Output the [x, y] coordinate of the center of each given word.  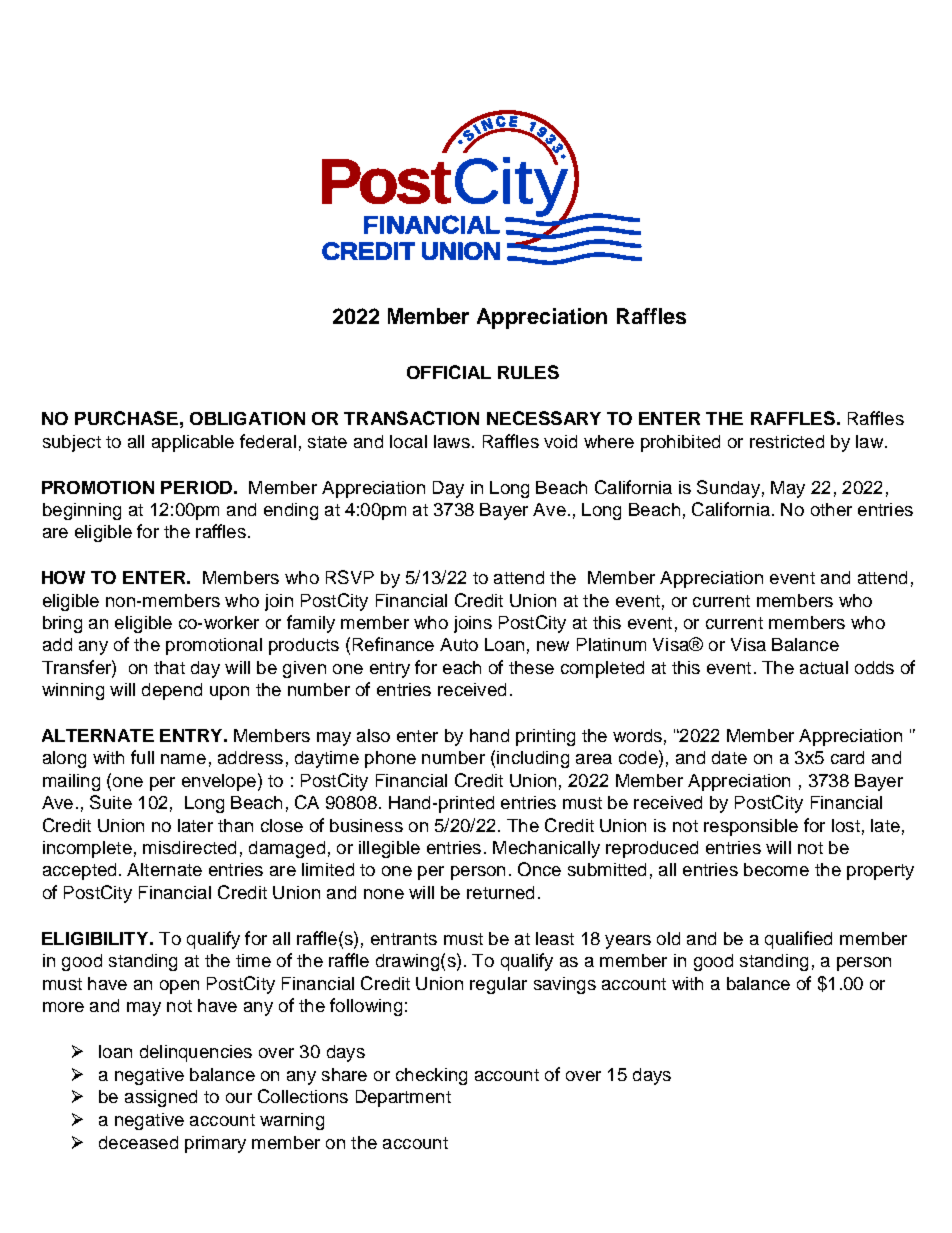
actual [824, 667]
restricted [787, 441]
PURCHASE [126, 418]
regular [498, 985]
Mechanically [546, 849]
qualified [798, 940]
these [531, 667]
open [179, 987]
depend [172, 691]
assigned [161, 1098]
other [831, 509]
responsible [751, 827]
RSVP [350, 577]
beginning [82, 511]
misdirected [189, 847]
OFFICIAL [449, 372]
